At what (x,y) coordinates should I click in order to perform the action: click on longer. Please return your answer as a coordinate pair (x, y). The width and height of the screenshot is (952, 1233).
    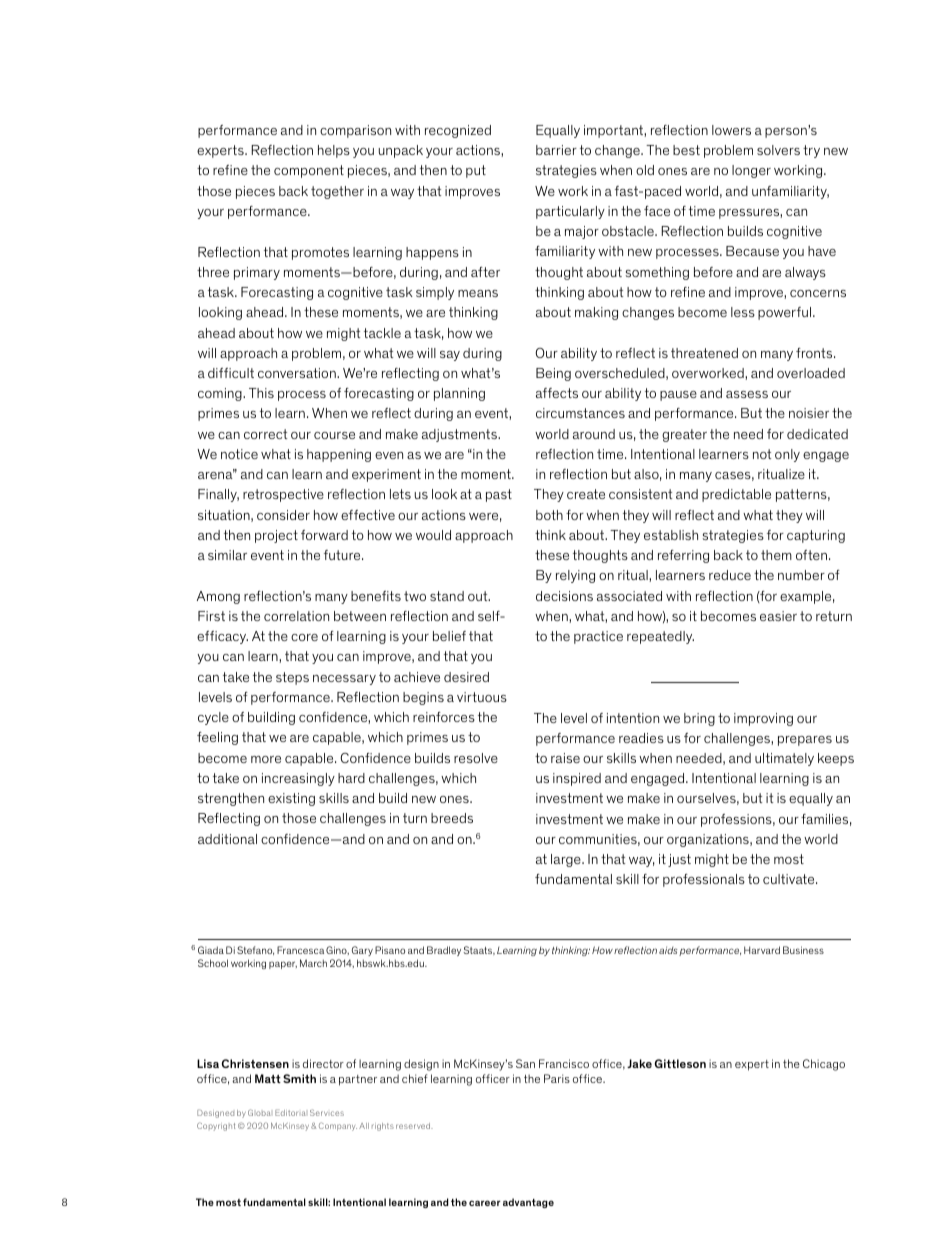
    Looking at the image, I should click on (751, 171).
